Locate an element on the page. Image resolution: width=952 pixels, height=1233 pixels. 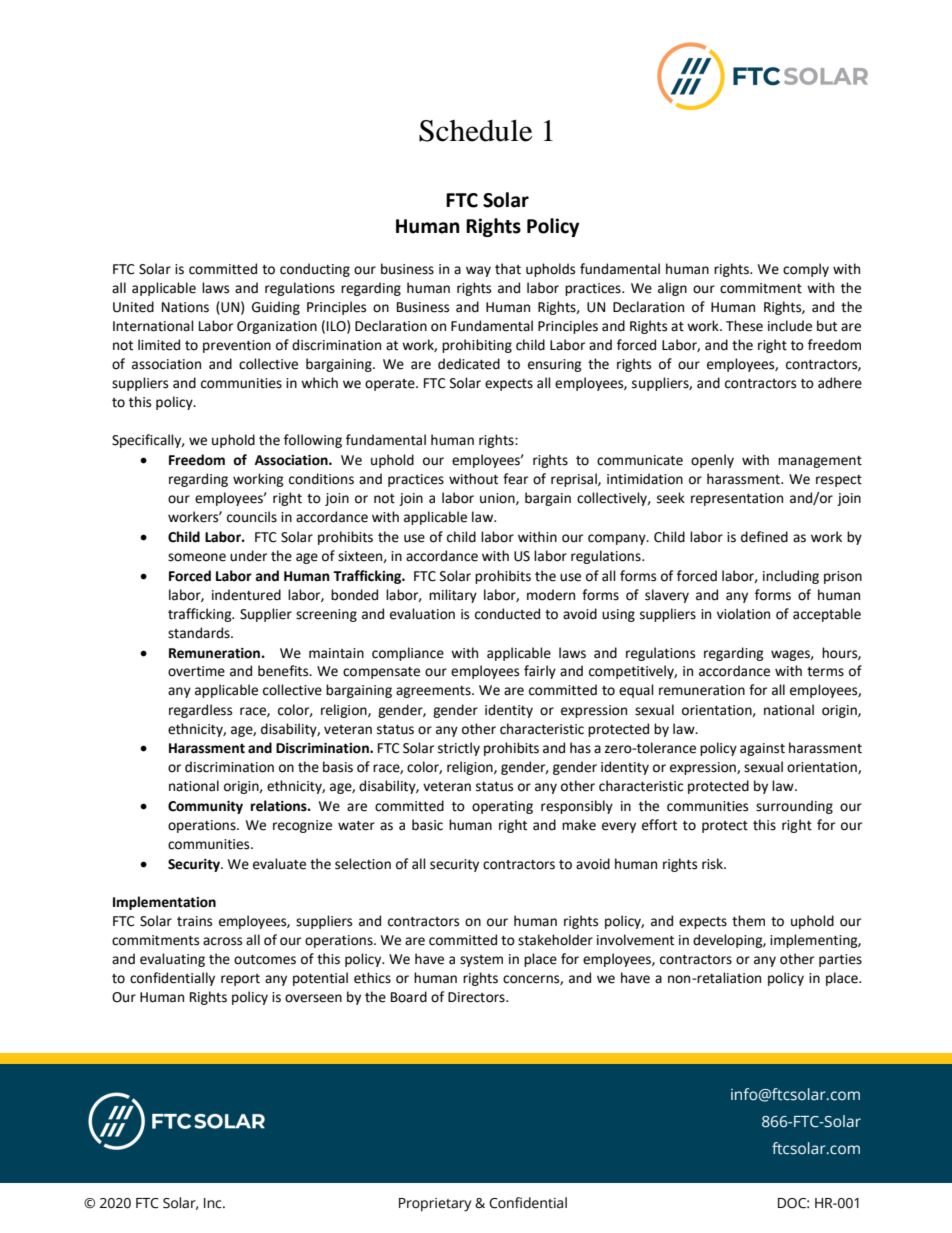
fairly is located at coordinates (540, 672).
